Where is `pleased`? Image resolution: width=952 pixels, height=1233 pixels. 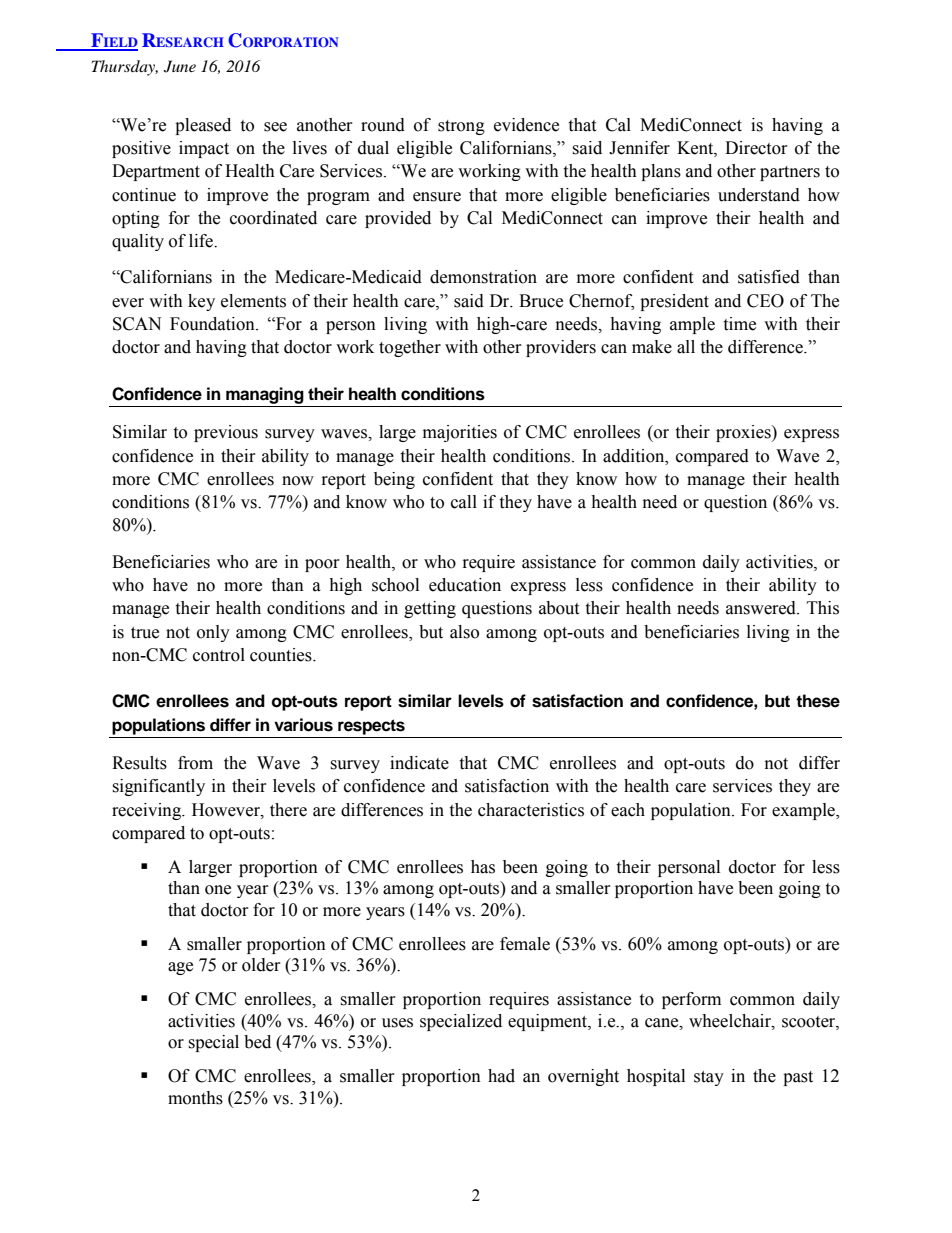 pleased is located at coordinates (203, 126).
